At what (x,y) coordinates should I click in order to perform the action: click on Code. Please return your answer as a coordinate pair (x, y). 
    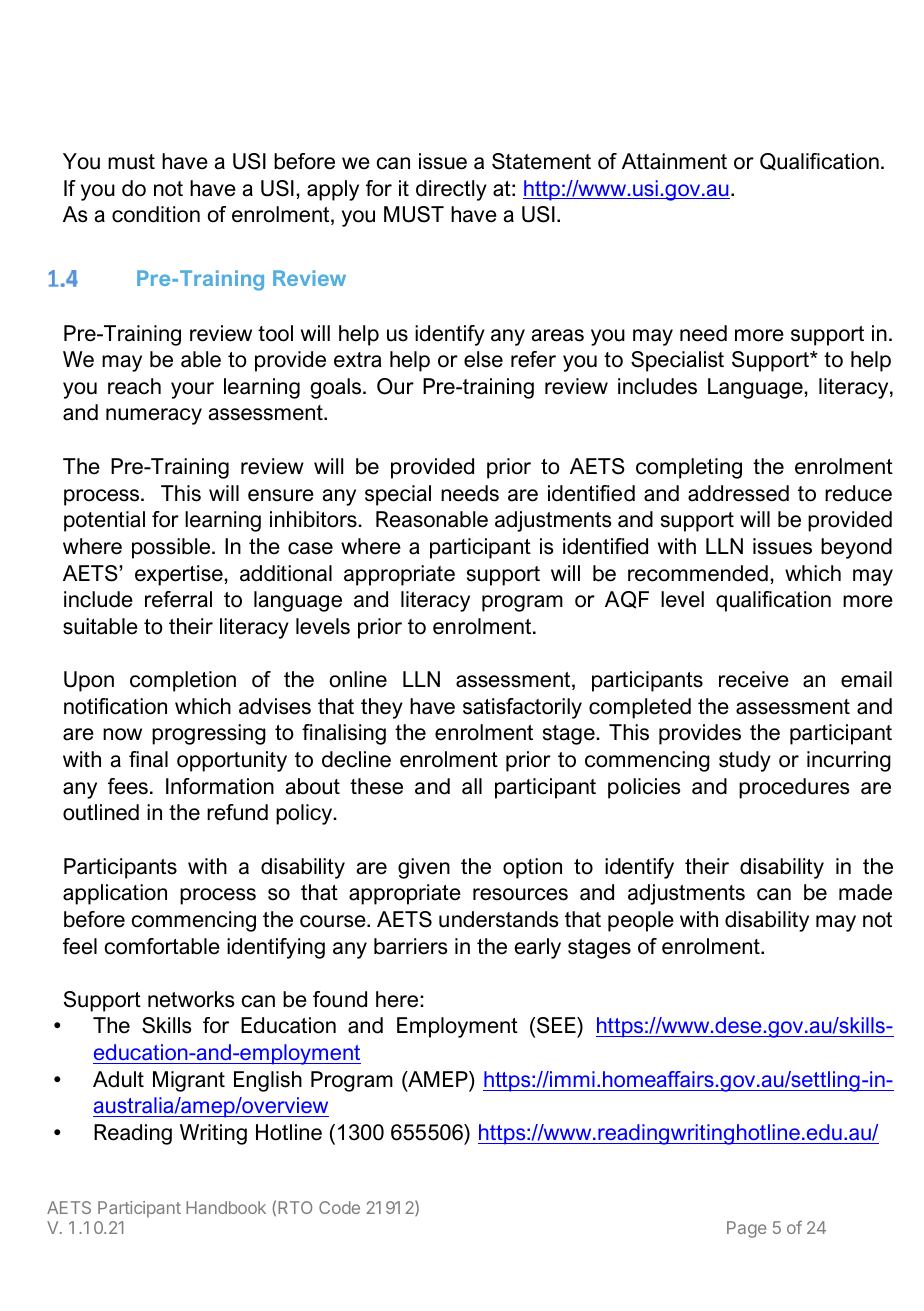
    Looking at the image, I should click on (339, 1207).
